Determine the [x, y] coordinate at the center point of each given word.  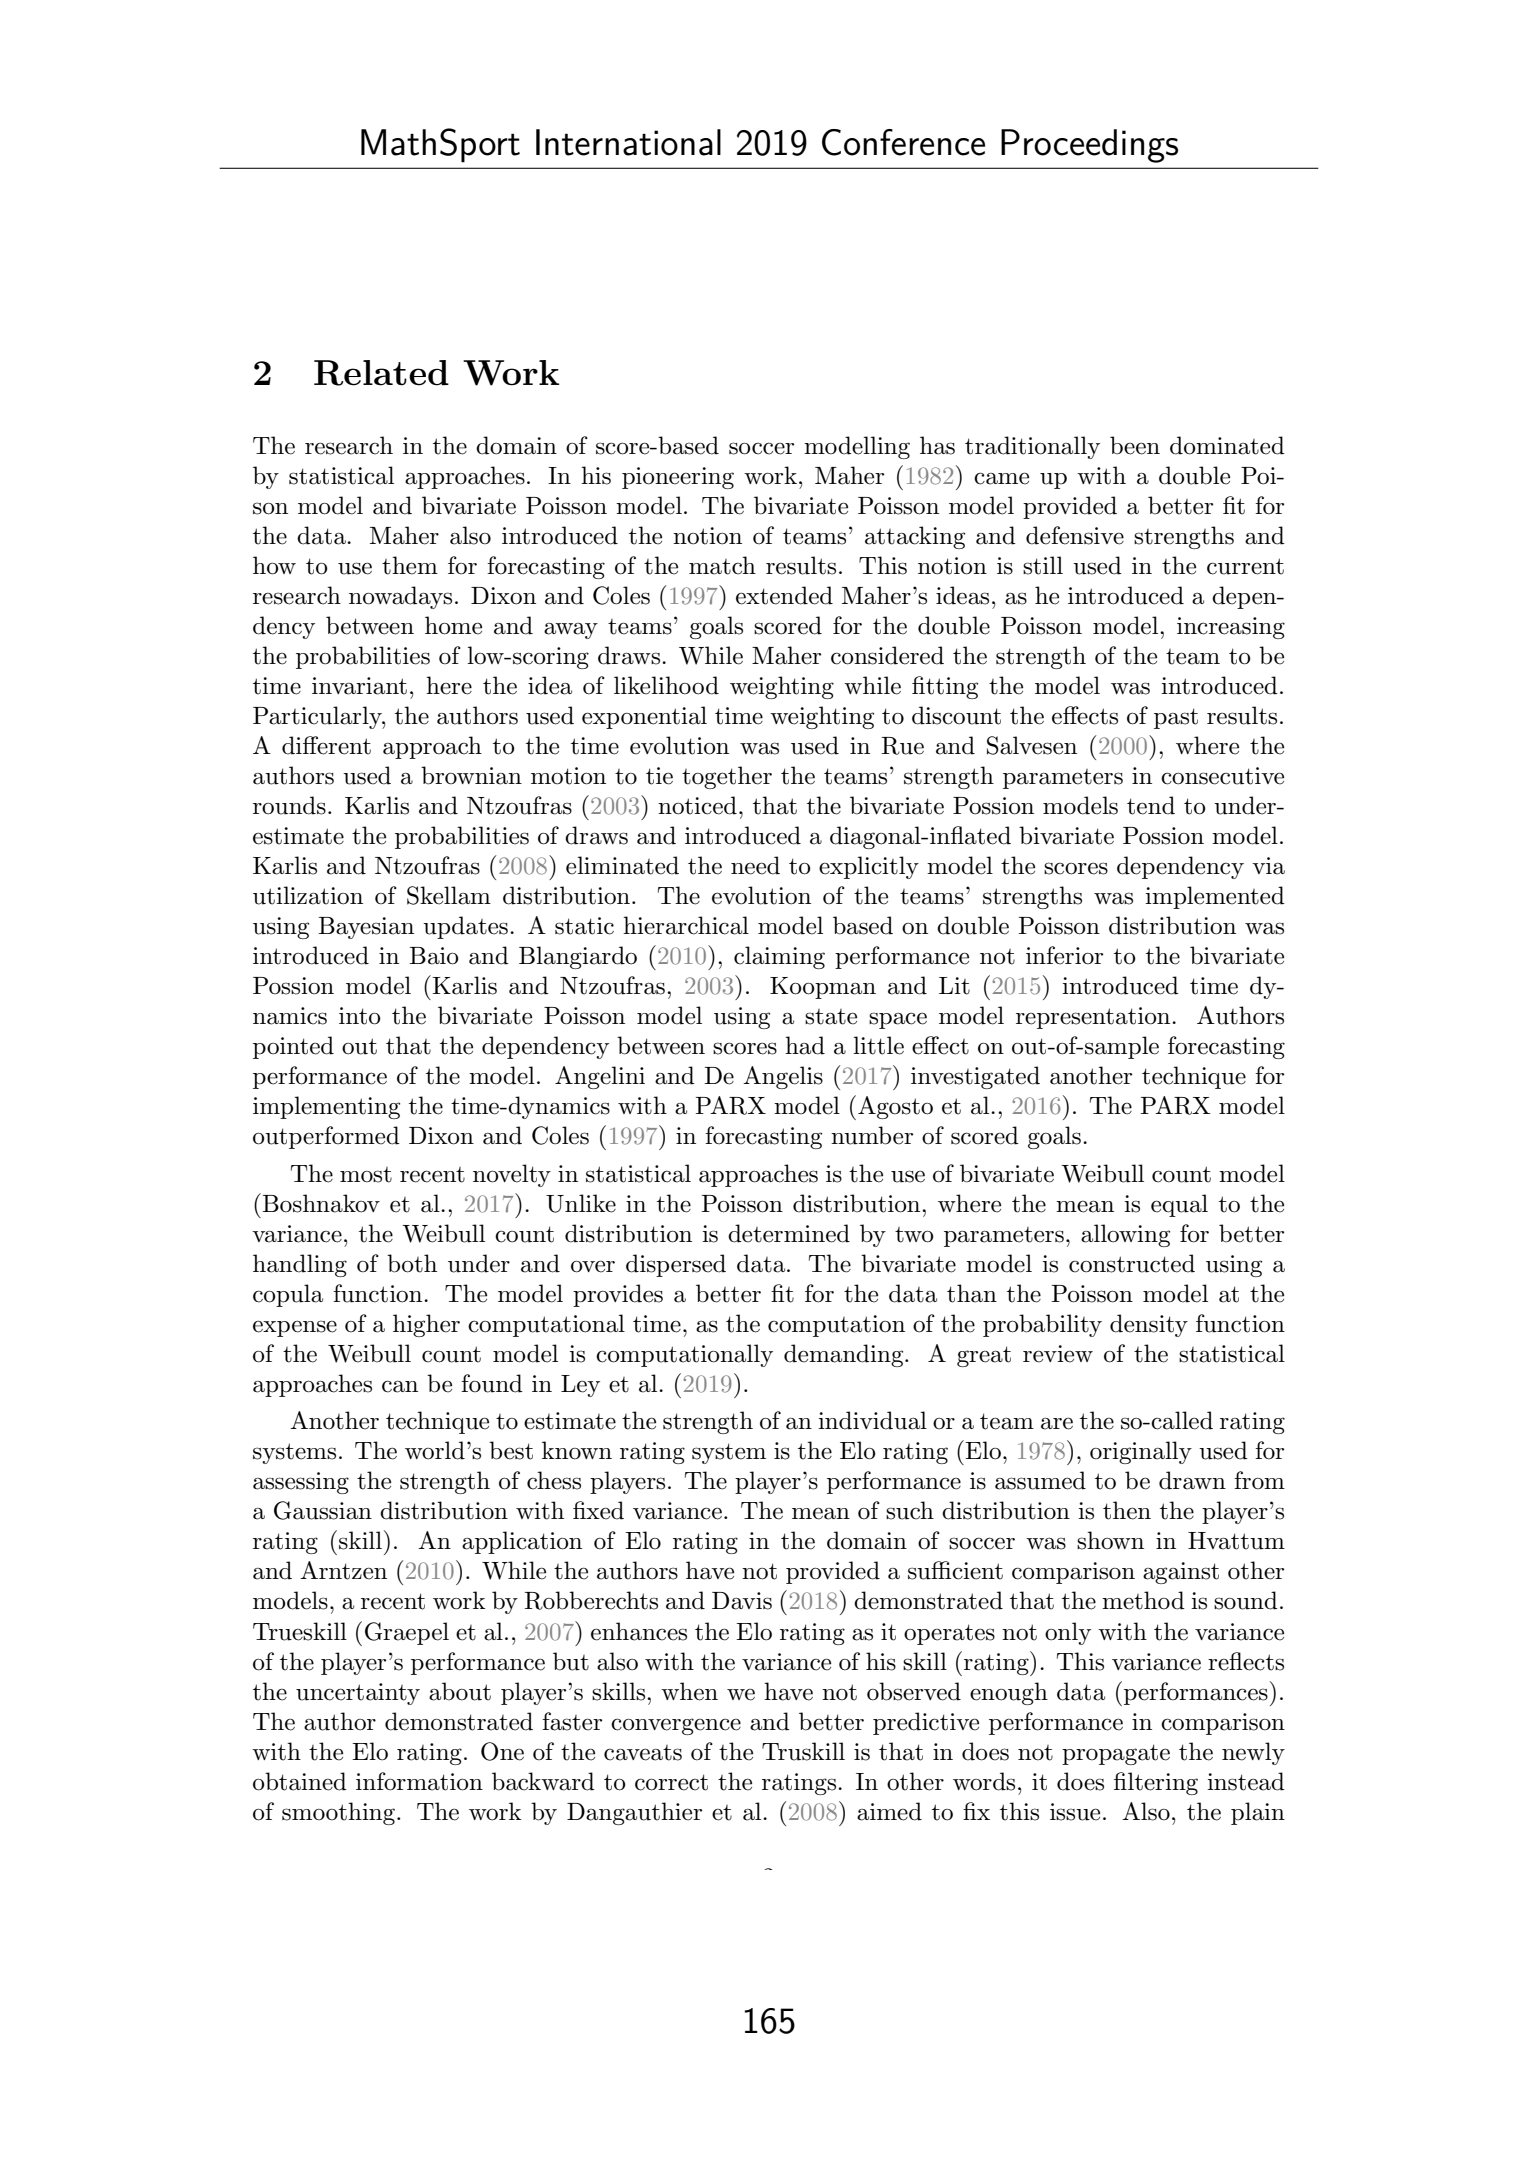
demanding [845, 1355]
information [419, 1781]
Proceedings [1089, 146]
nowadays [400, 597]
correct [671, 1782]
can [400, 1386]
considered [887, 655]
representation [1094, 1018]
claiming [779, 957]
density [1149, 1325]
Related [381, 373]
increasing [1231, 628]
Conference [903, 142]
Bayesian [366, 928]
